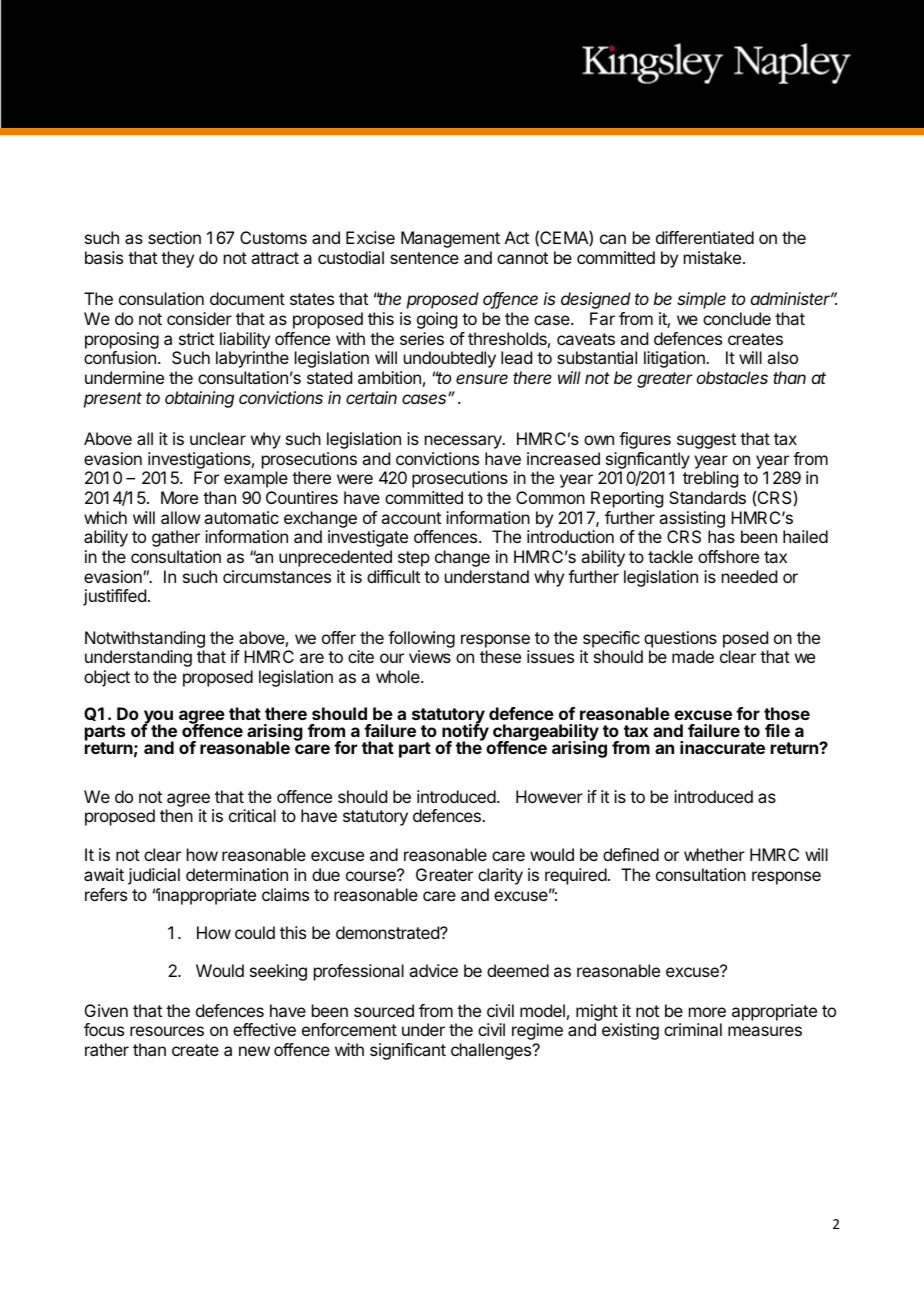 This screenshot has width=924, height=1308. What do you see at coordinates (107, 678) in the screenshot?
I see `object` at bounding box center [107, 678].
